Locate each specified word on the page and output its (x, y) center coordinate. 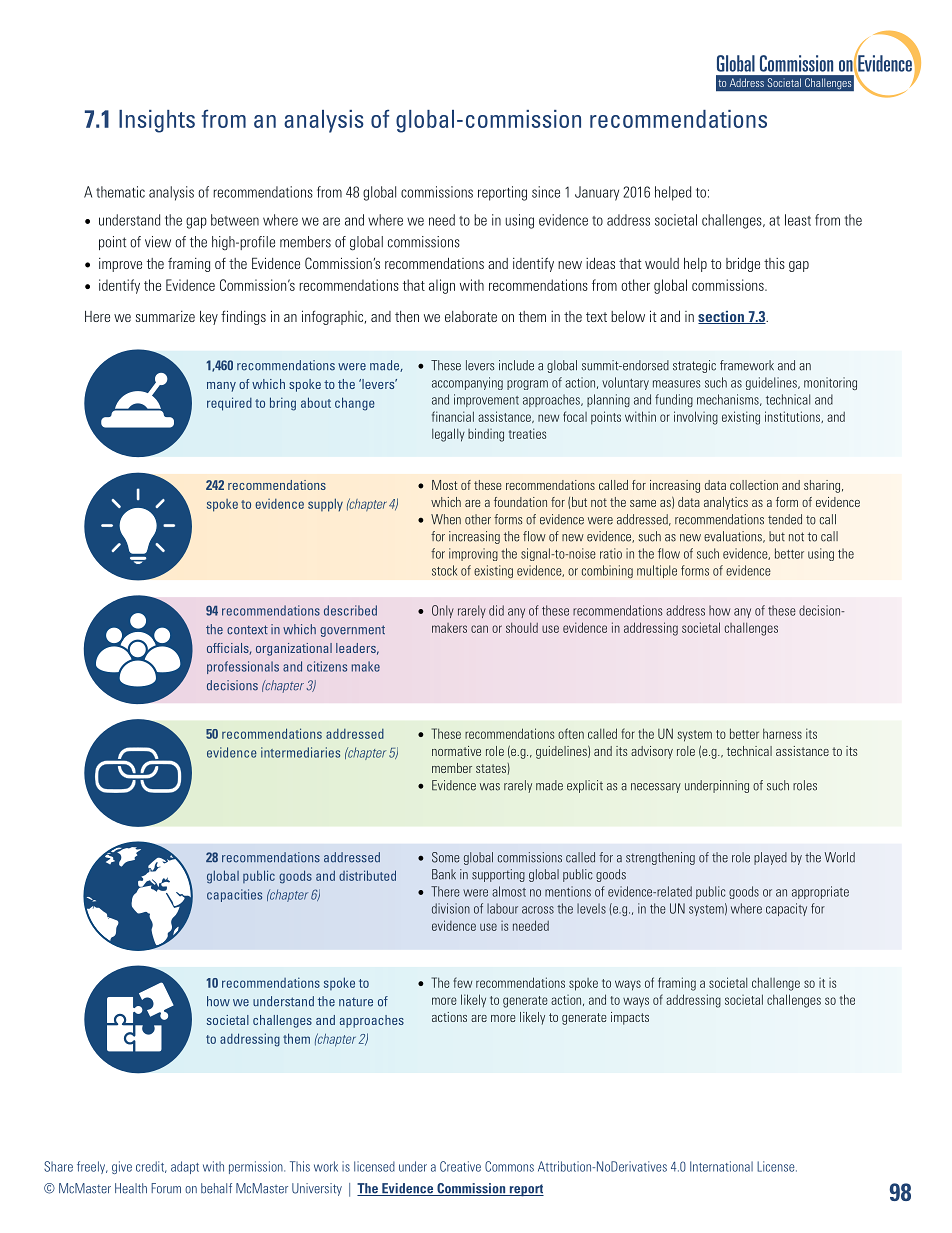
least (798, 220)
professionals (243, 667)
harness (782, 733)
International (721, 1166)
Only (443, 611)
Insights (157, 121)
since (546, 192)
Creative (460, 1166)
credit (151, 1167)
